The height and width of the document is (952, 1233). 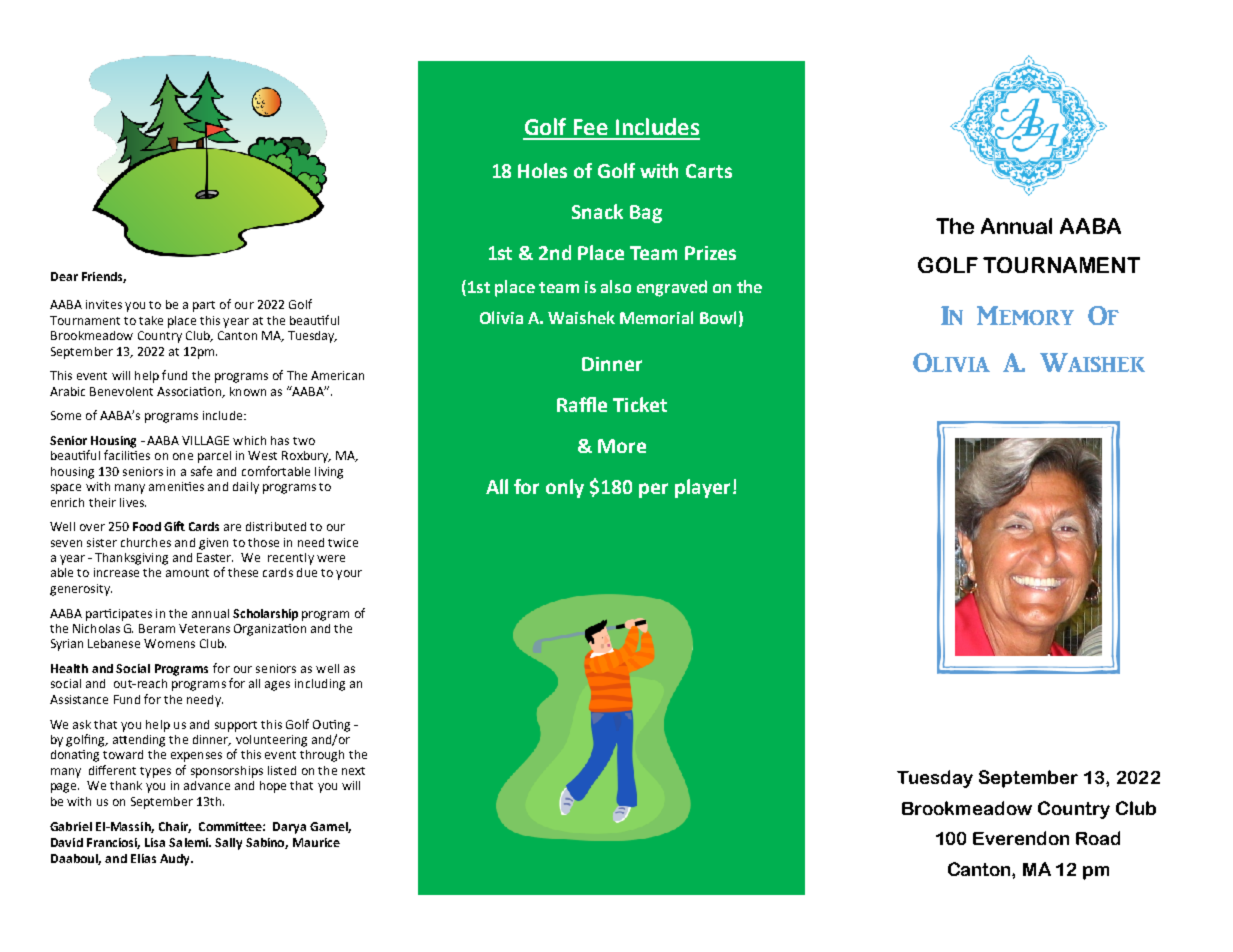 What do you see at coordinates (565, 488) in the document?
I see `only` at bounding box center [565, 488].
